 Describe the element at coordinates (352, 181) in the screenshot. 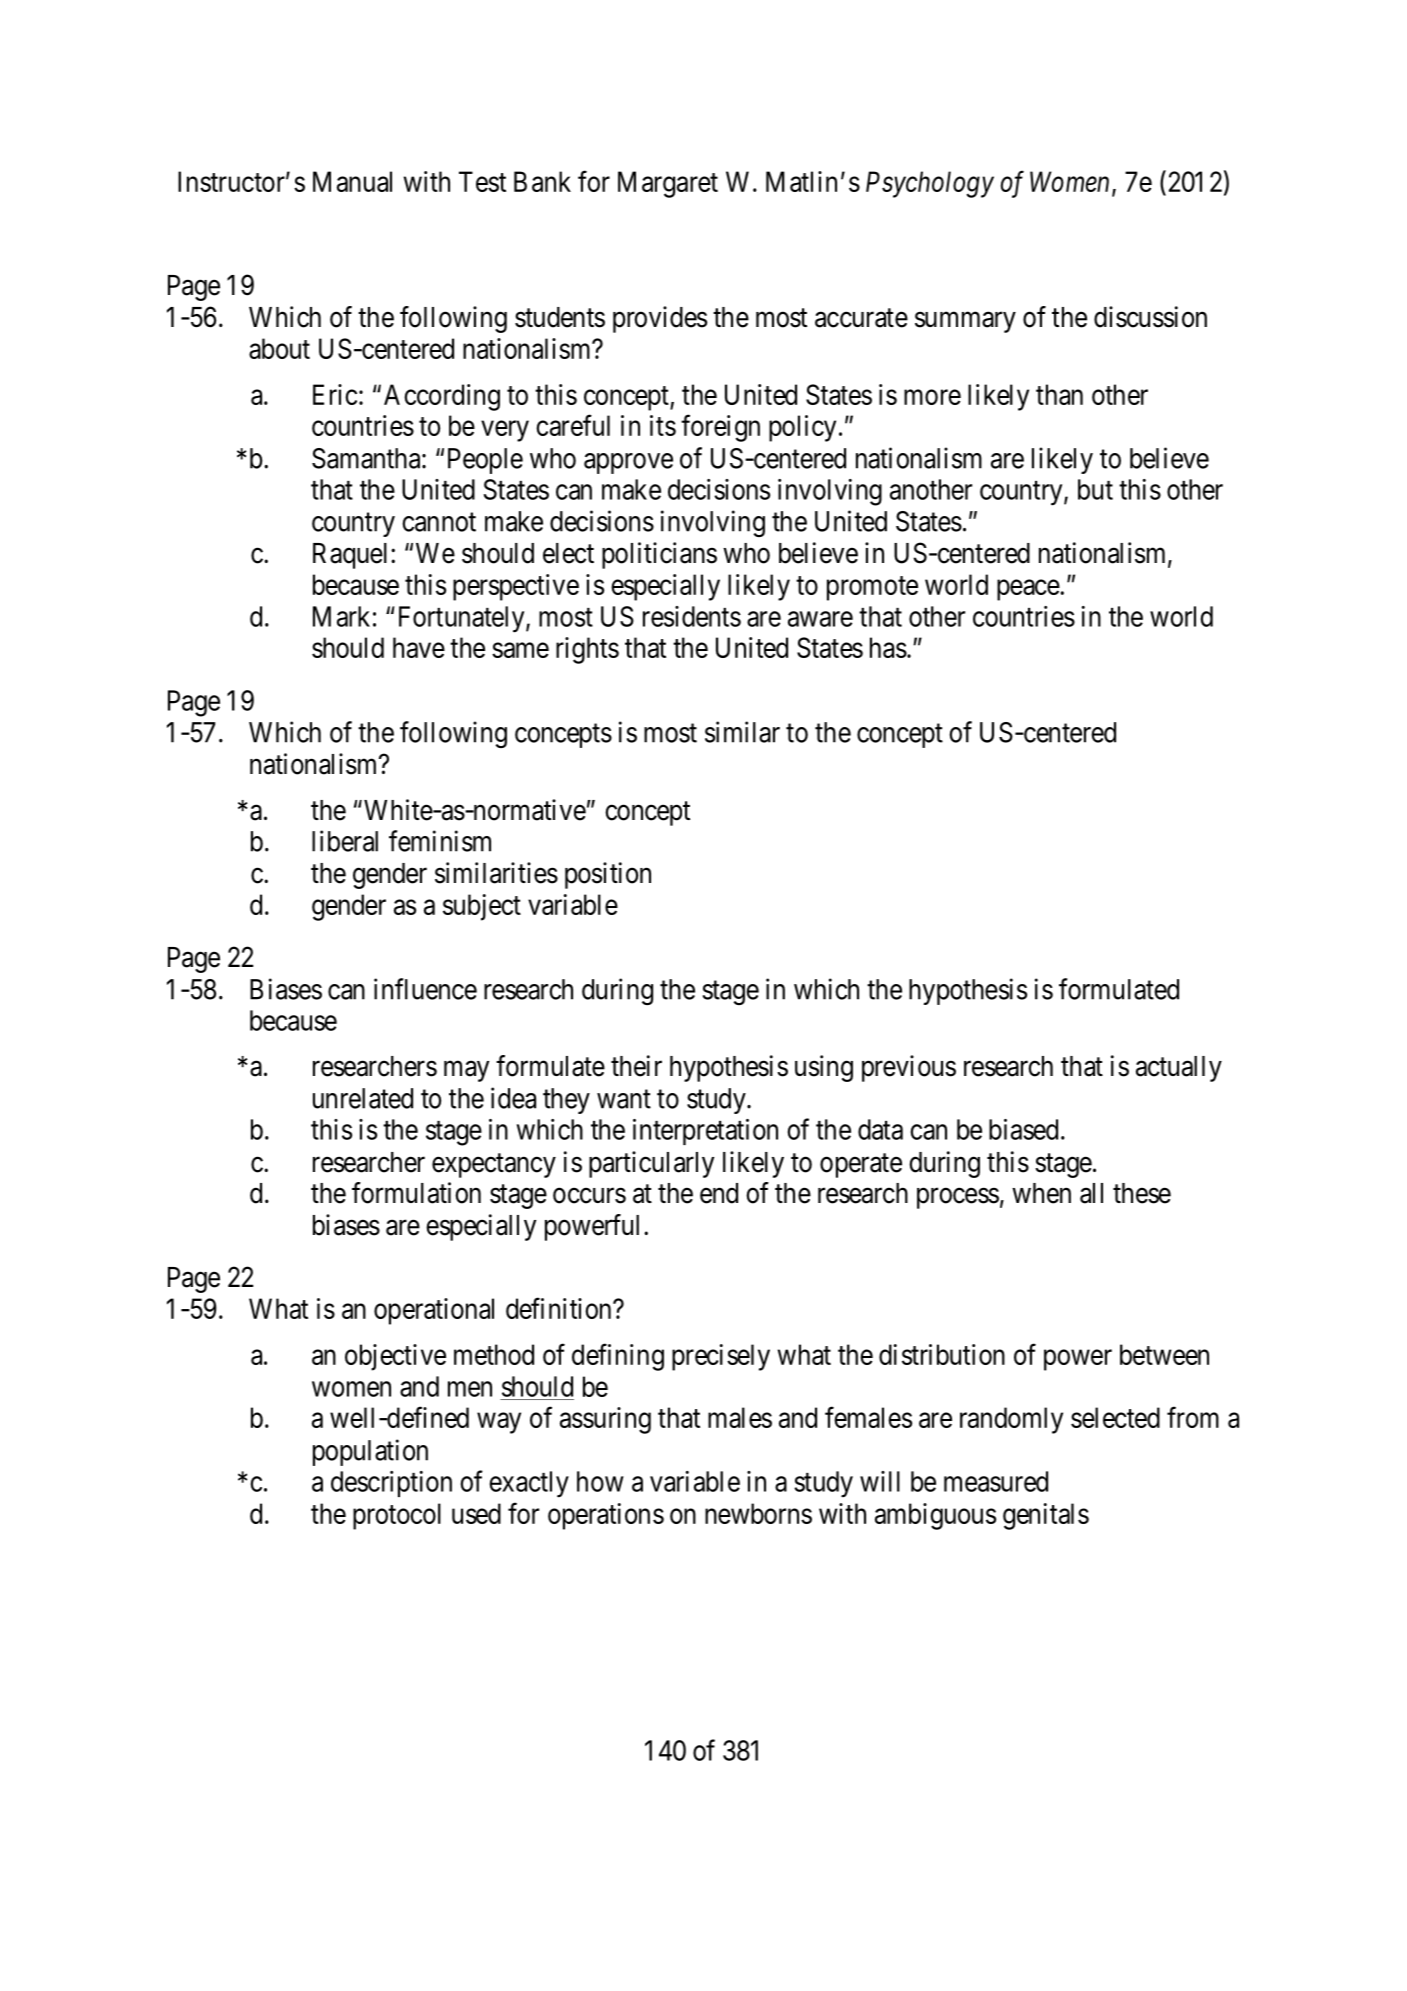

I see `Manual` at that location.
